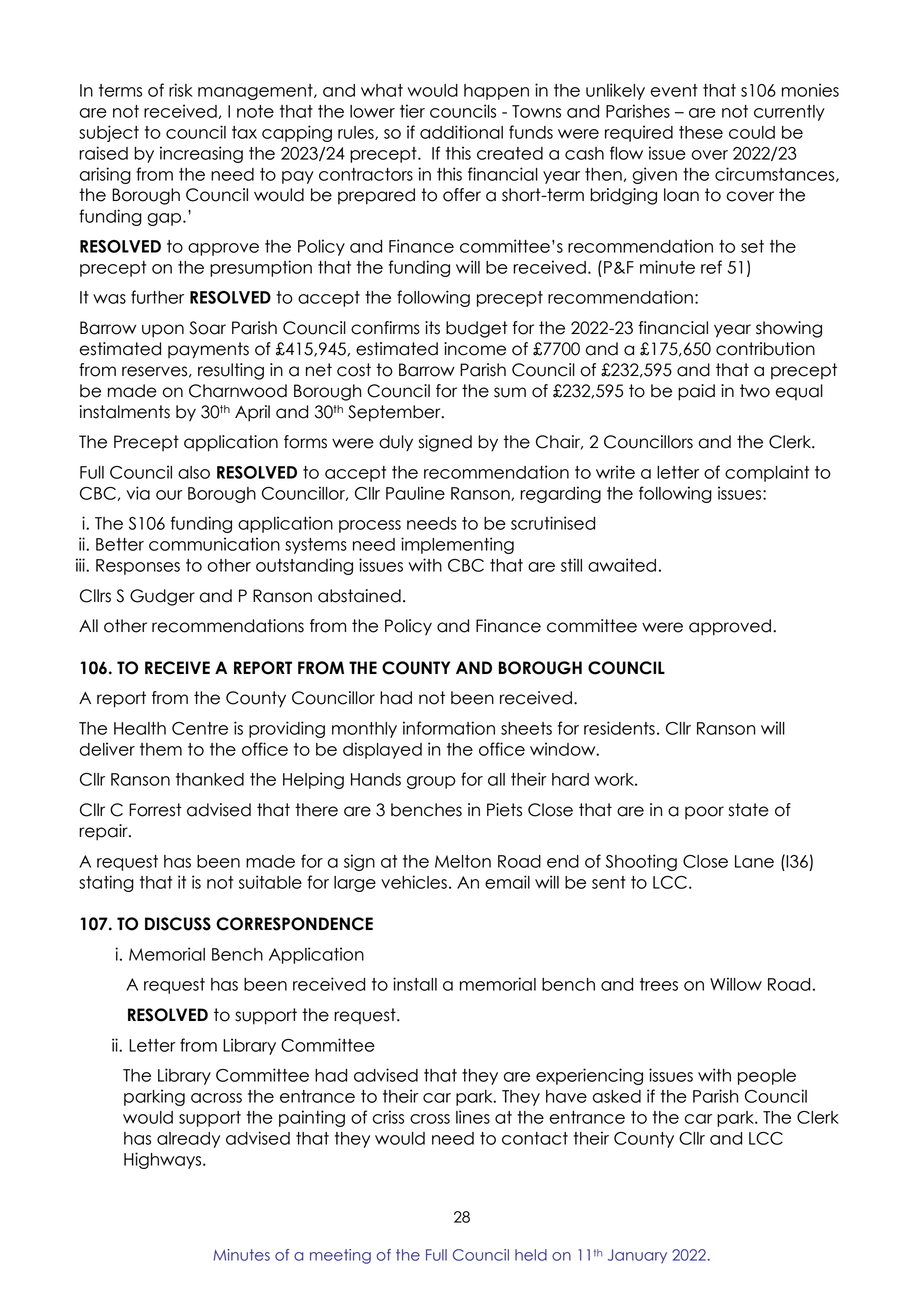 The height and width of the screenshot is (1308, 924). I want to click on awaited, so click(622, 565).
